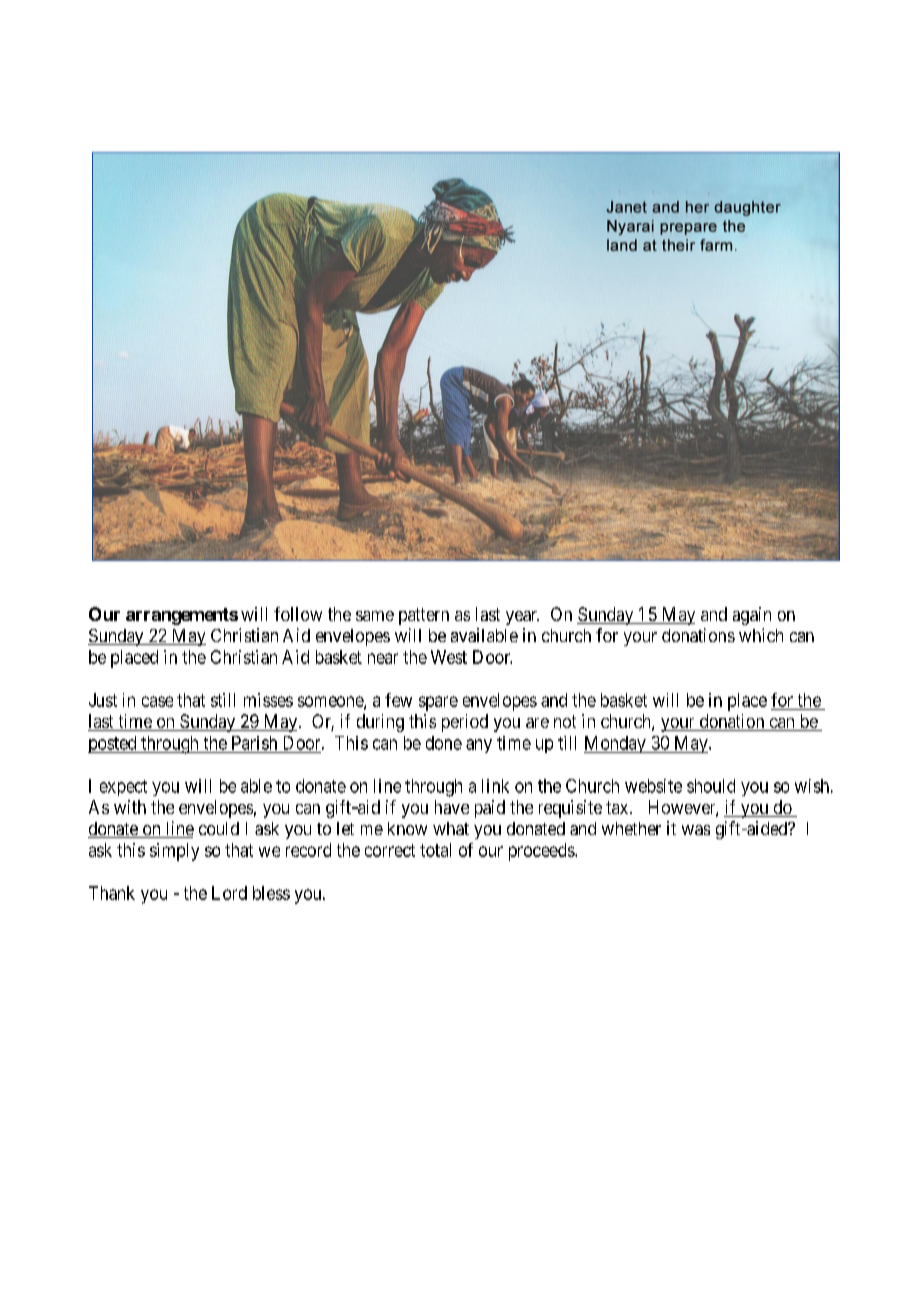  I want to click on done, so click(444, 743).
